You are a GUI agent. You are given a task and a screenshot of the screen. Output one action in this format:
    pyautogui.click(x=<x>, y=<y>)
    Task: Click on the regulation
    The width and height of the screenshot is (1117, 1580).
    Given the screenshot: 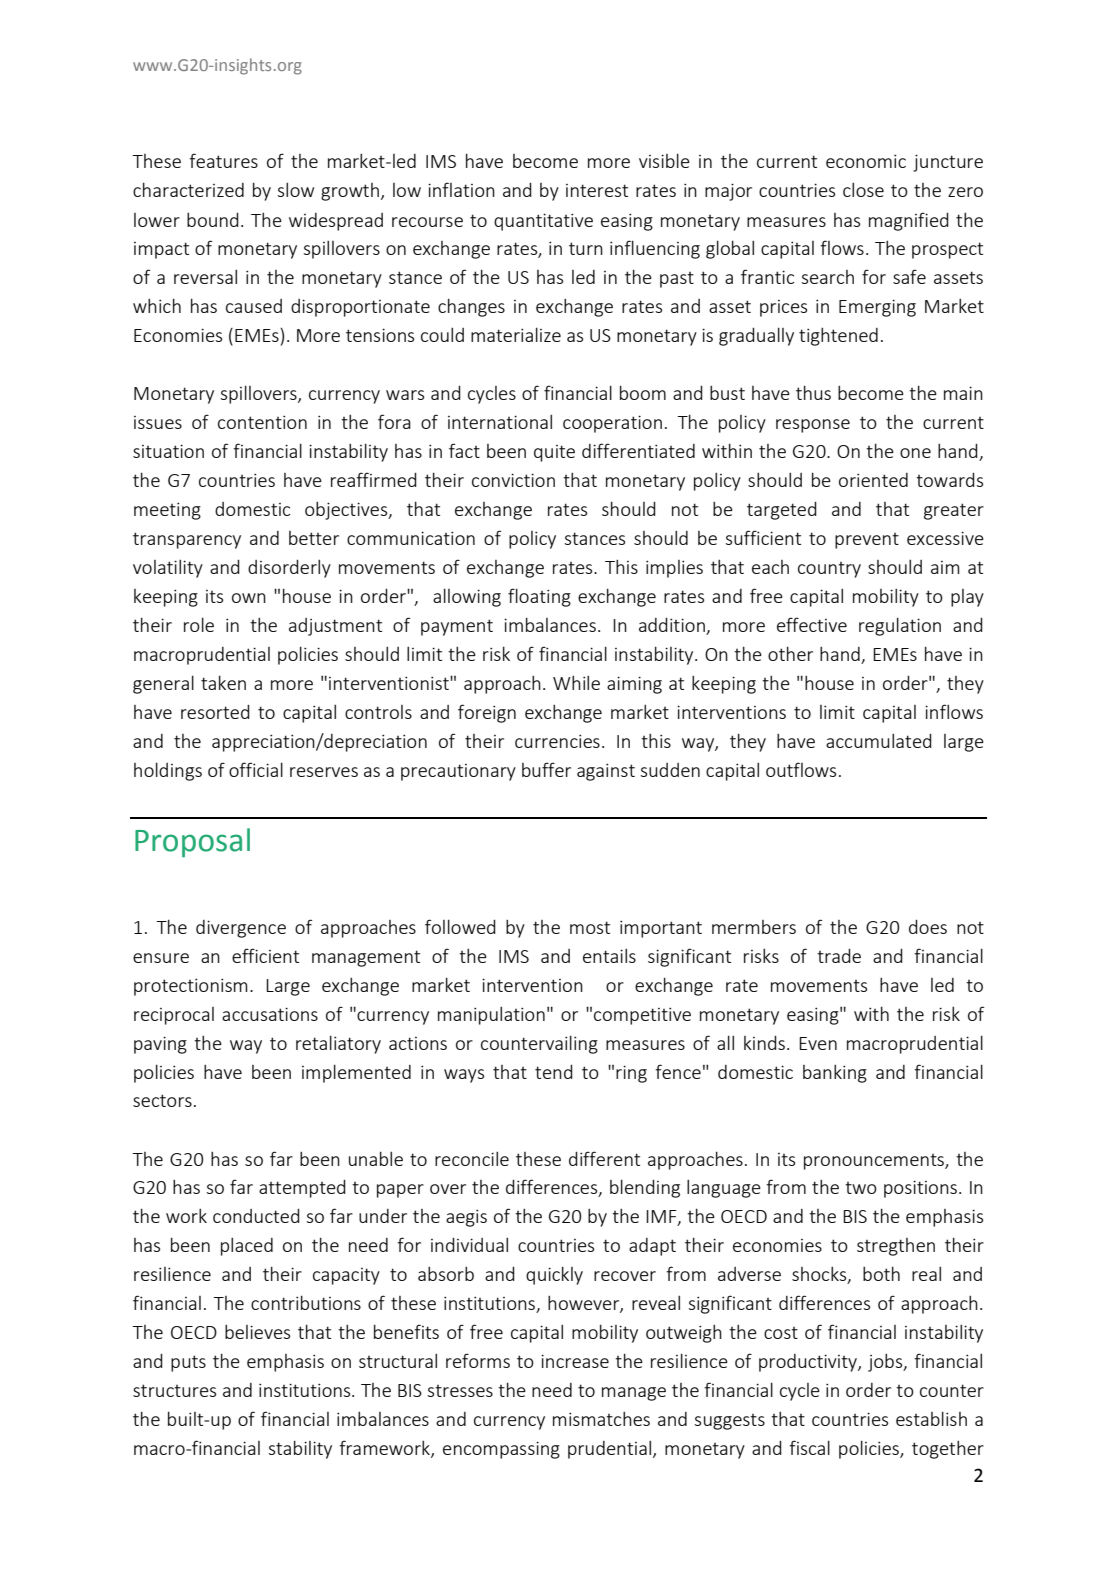 What is the action you would take?
    pyautogui.click(x=900, y=626)
